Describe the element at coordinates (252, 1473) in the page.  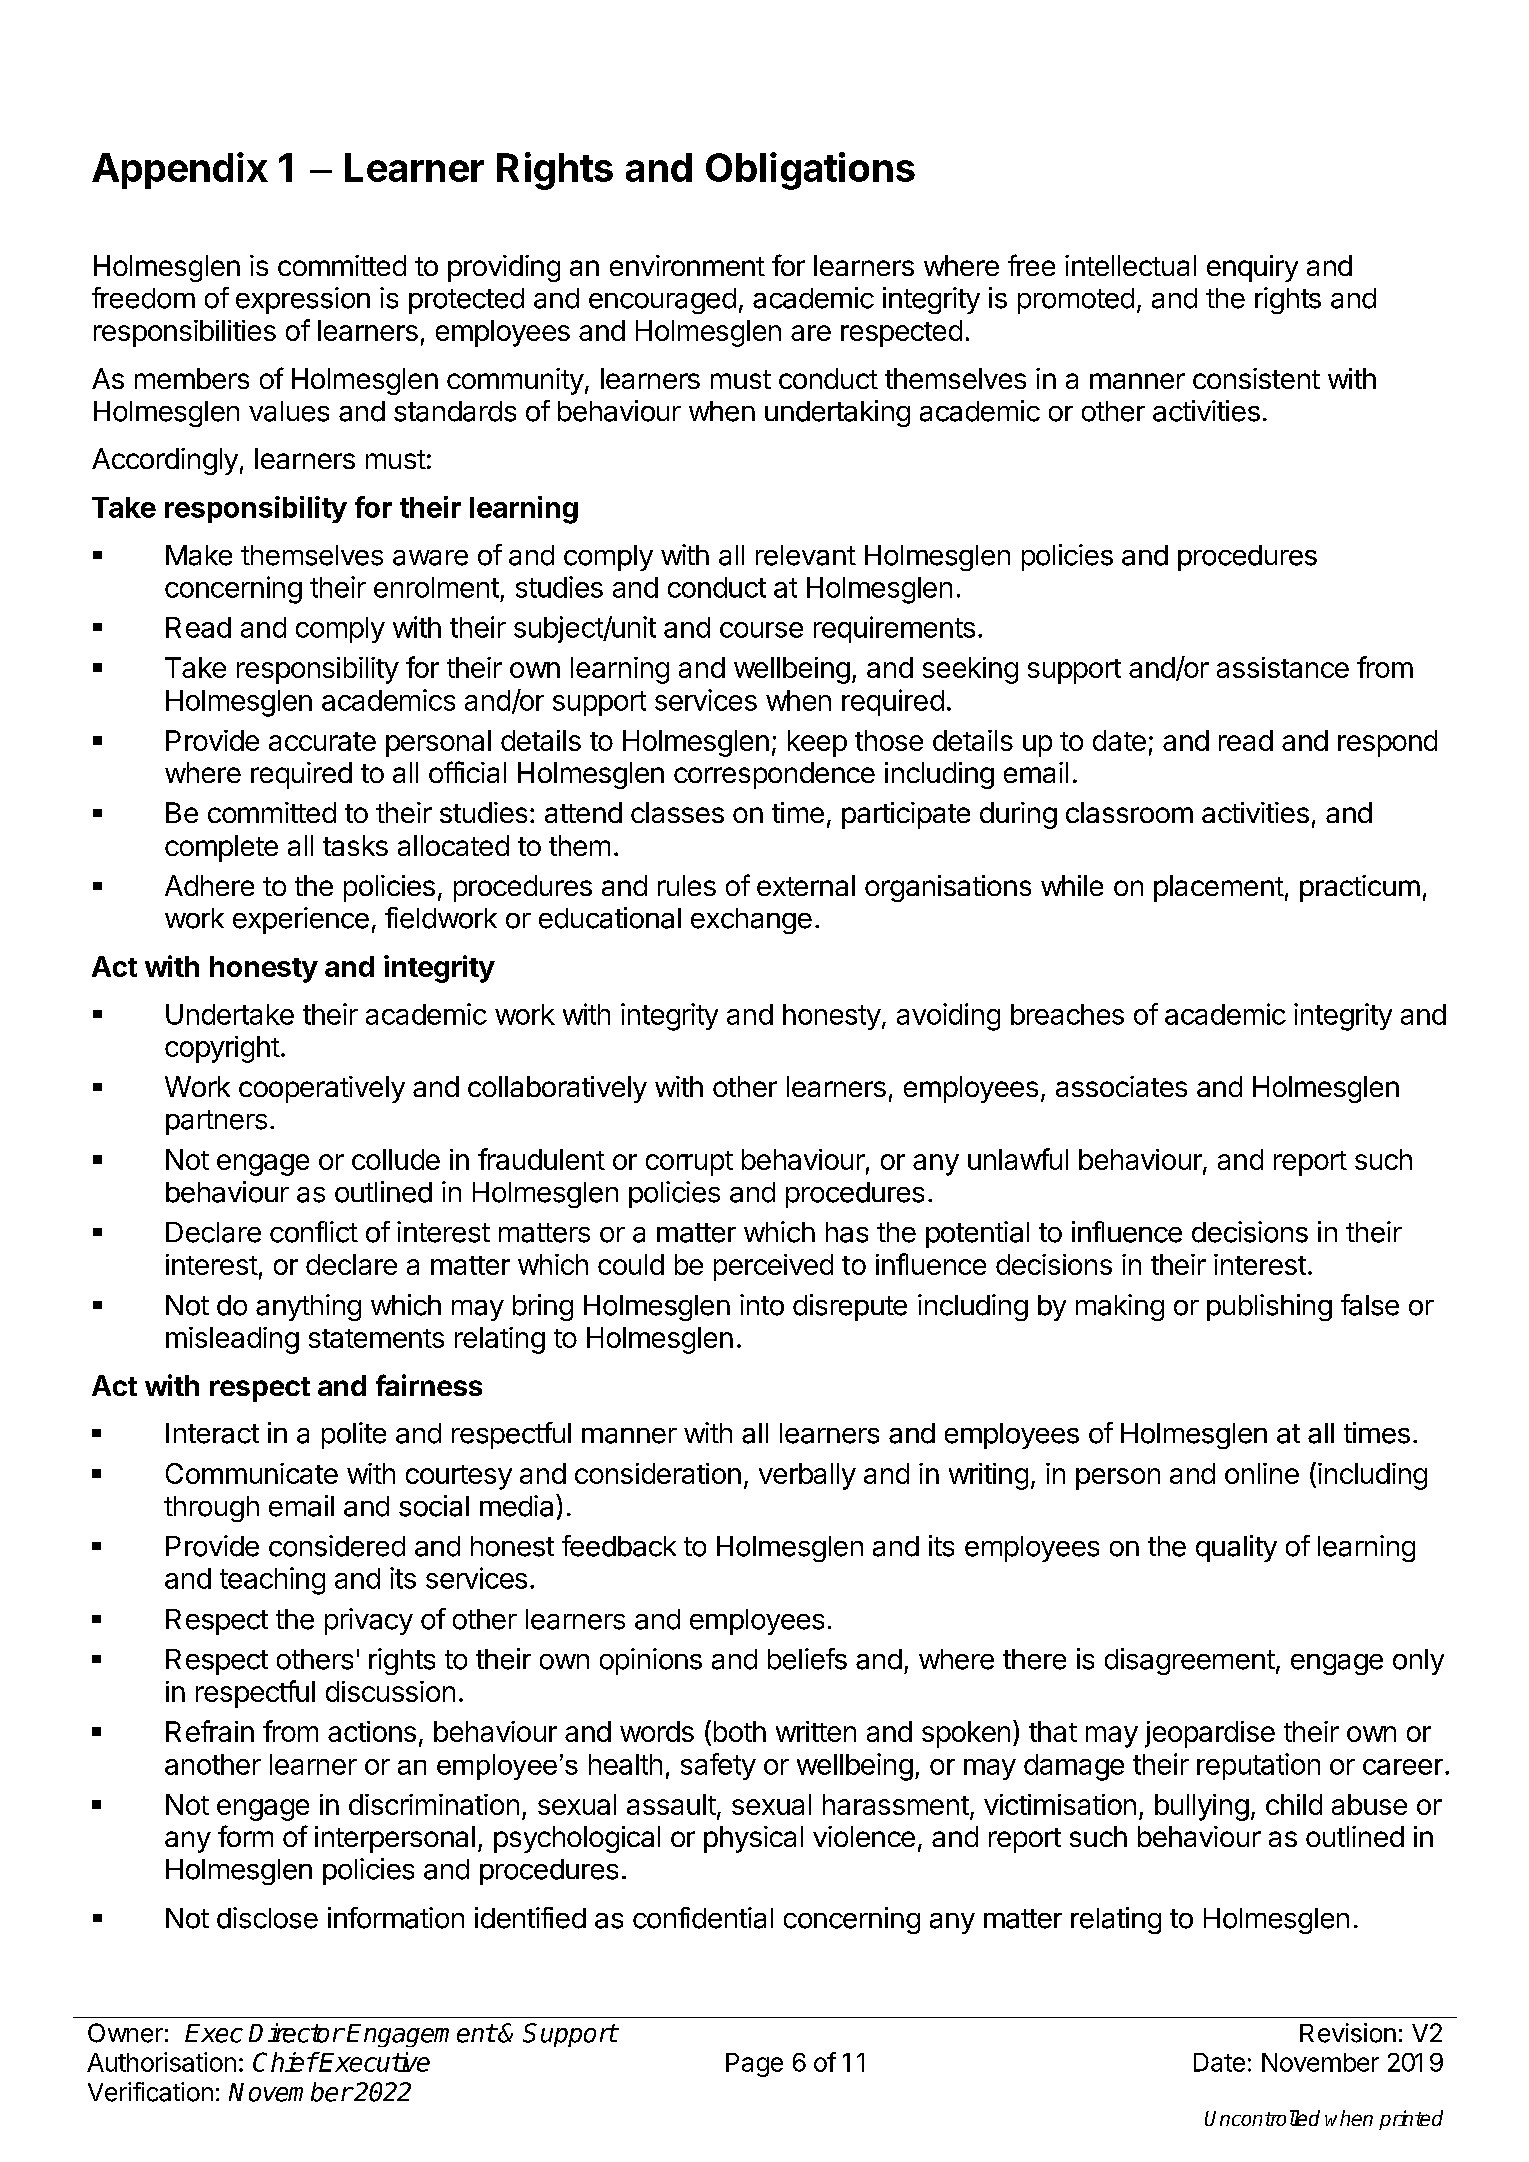
I see `Communicate` at that location.
